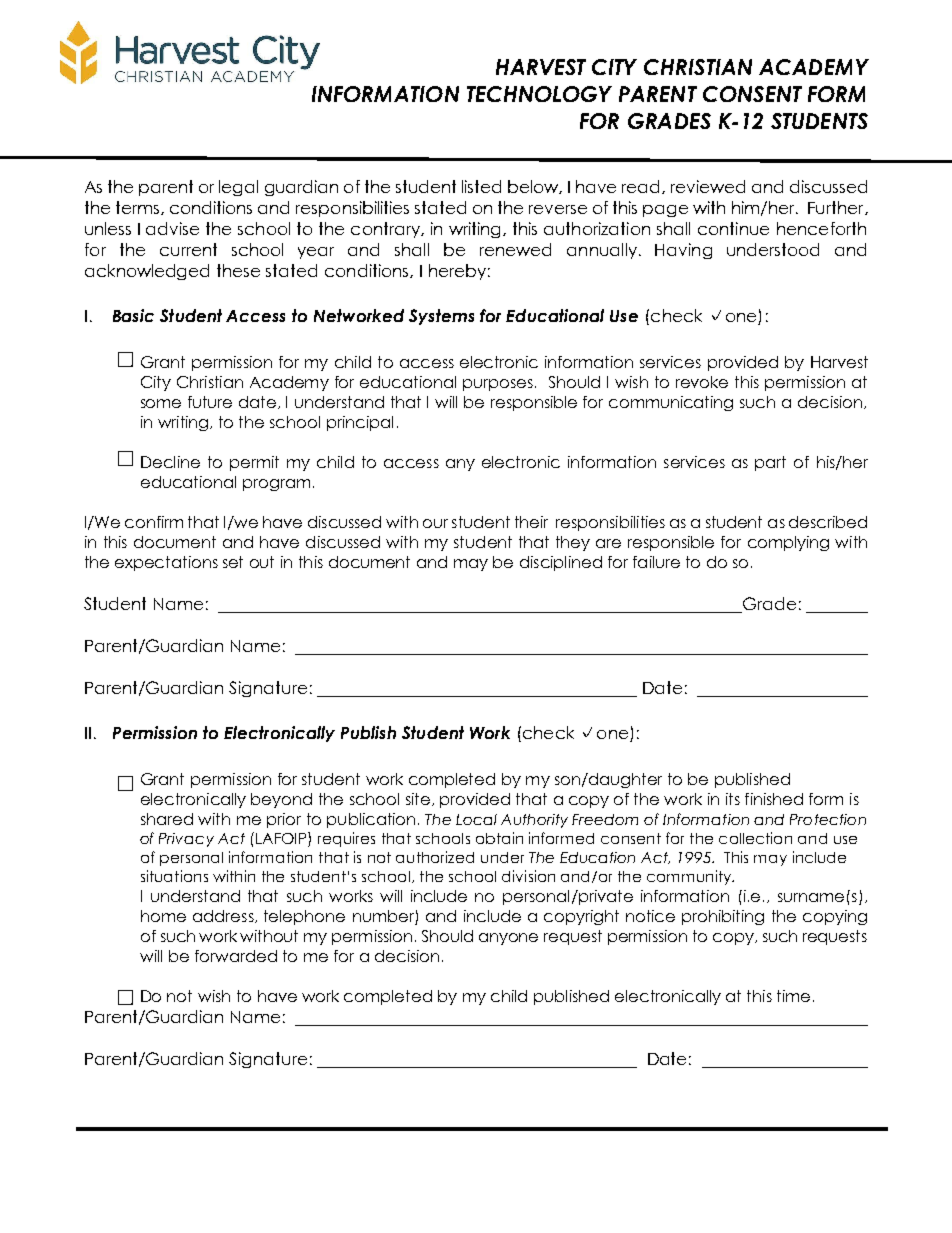 The image size is (952, 1233). What do you see at coordinates (733, 799) in the document?
I see `its` at bounding box center [733, 799].
